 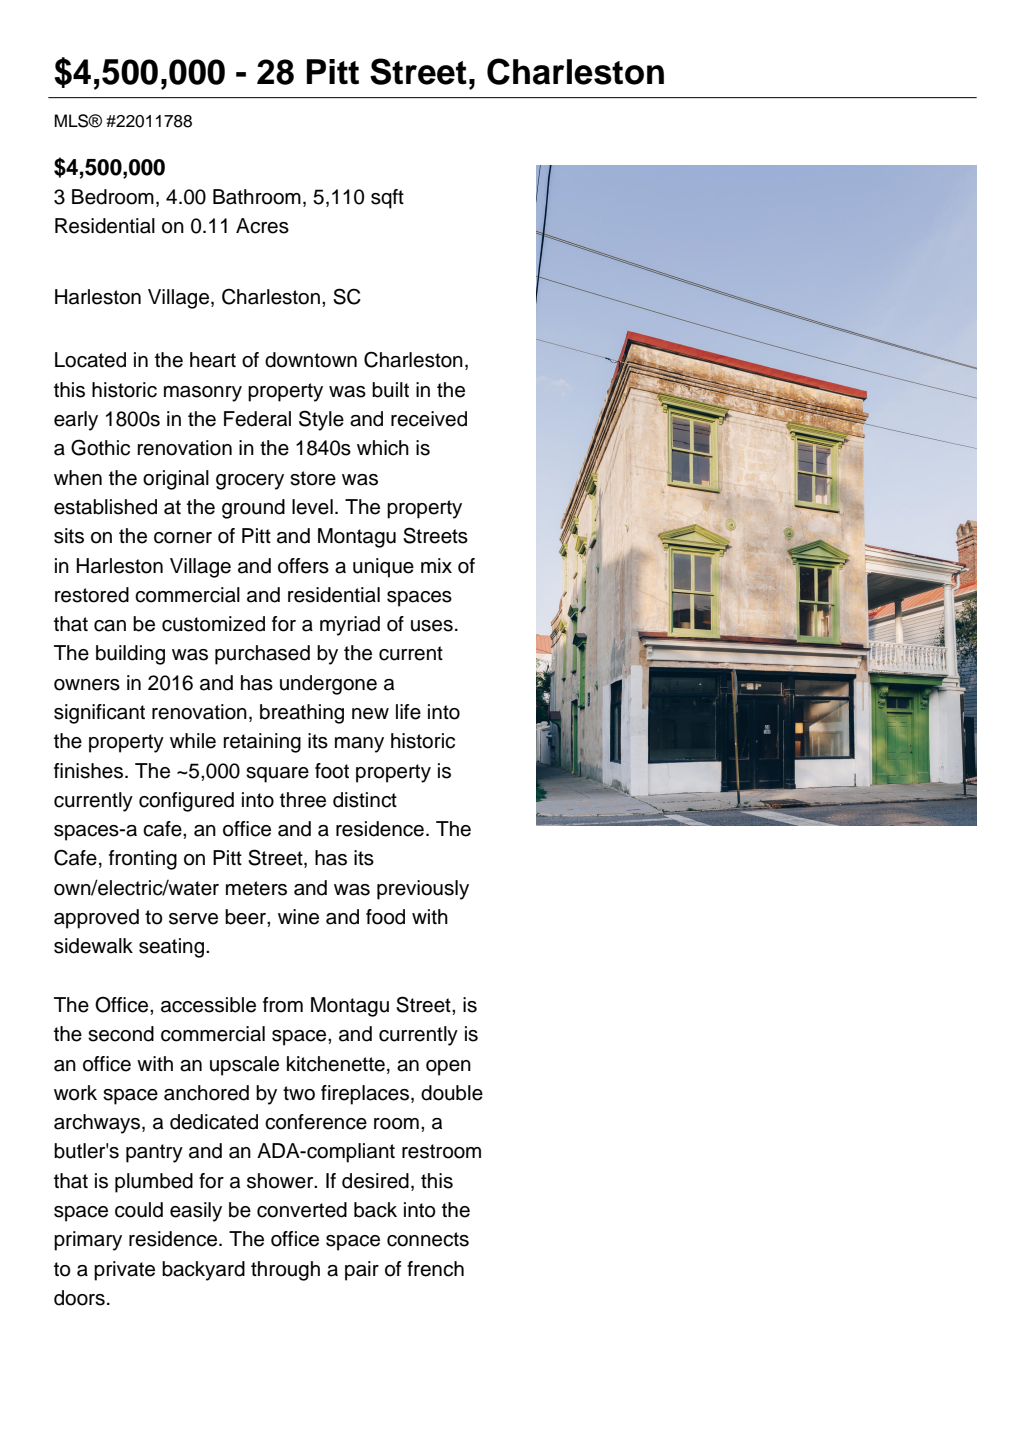 What do you see at coordinates (90, 360) in the page?
I see `Located` at bounding box center [90, 360].
